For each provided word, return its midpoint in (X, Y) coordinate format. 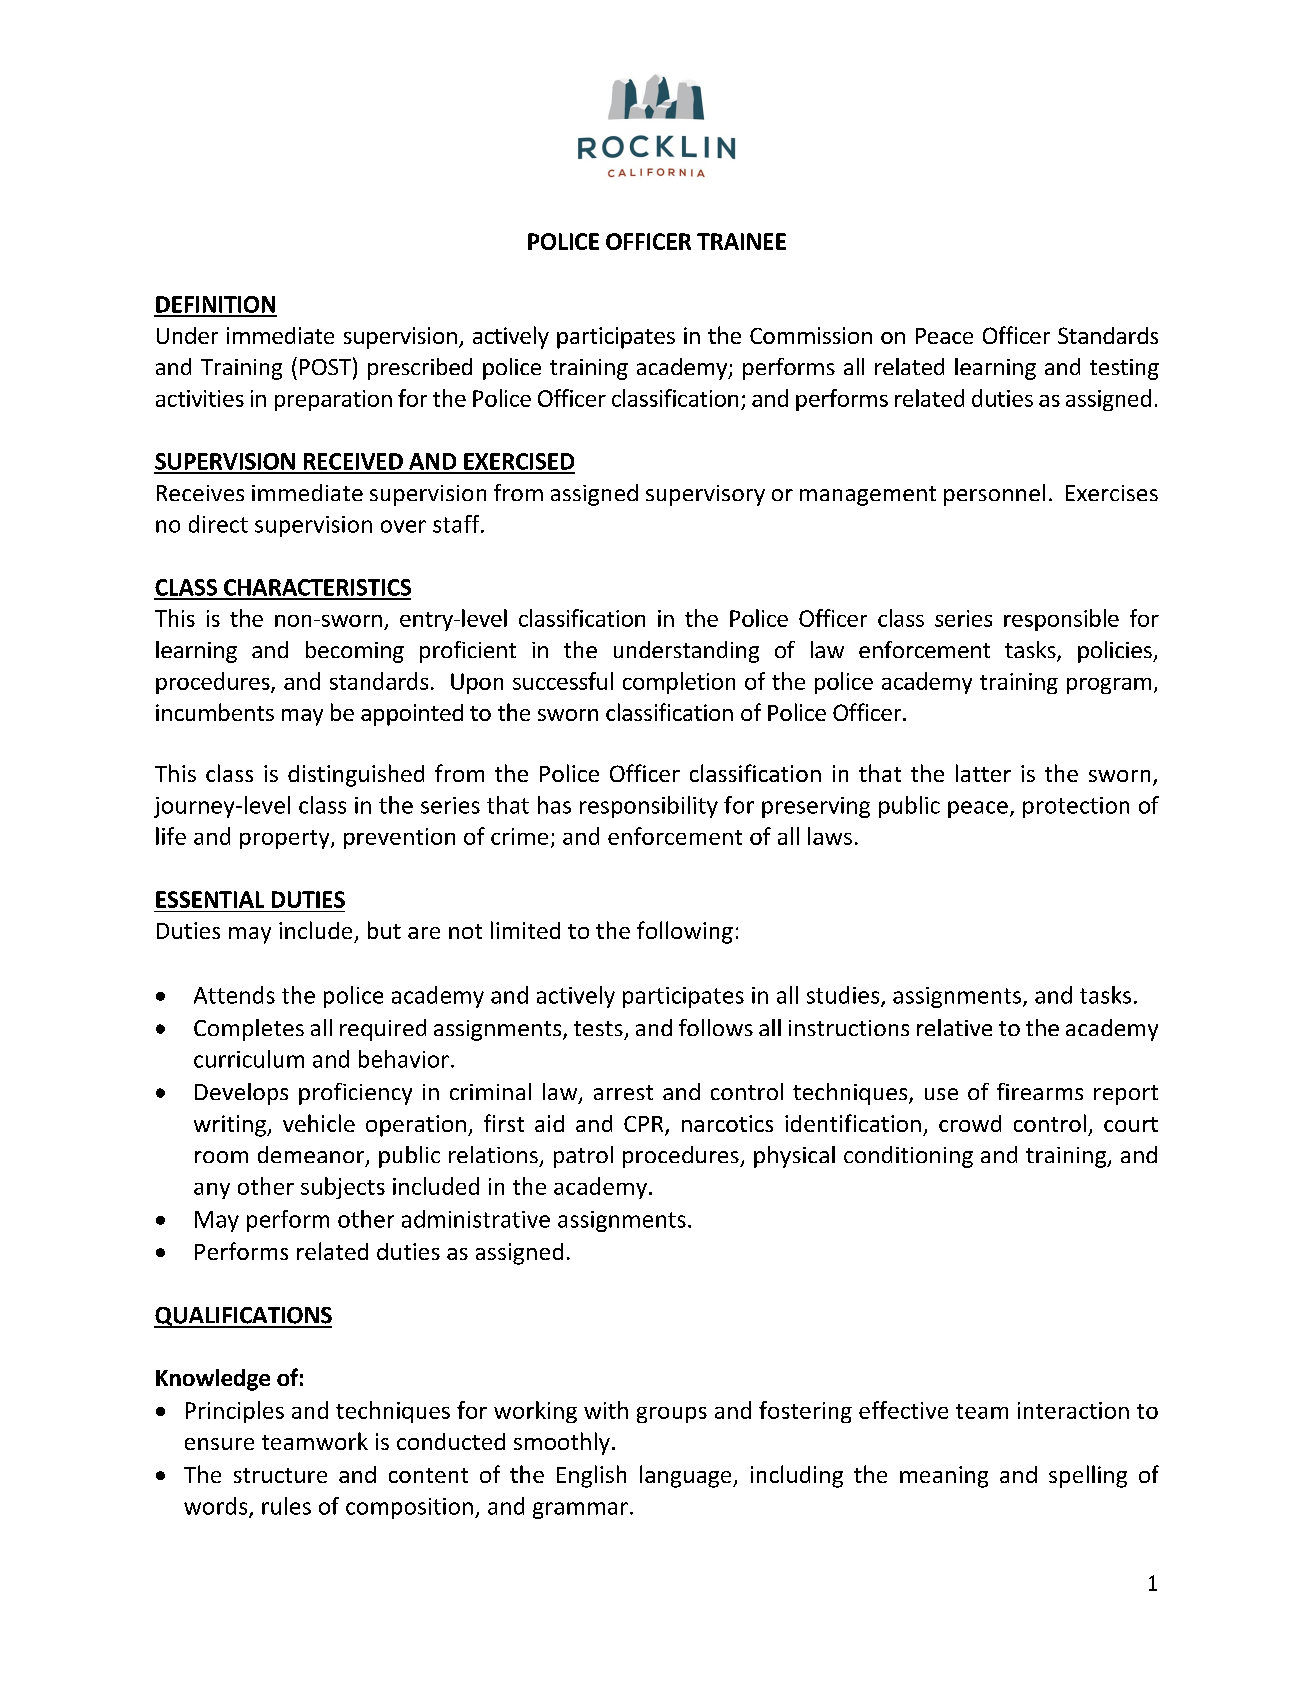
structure (280, 1475)
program (1109, 686)
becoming (355, 652)
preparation (333, 400)
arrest (623, 1092)
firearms (1040, 1091)
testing (1124, 369)
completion (679, 683)
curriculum (249, 1059)
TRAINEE (741, 241)
